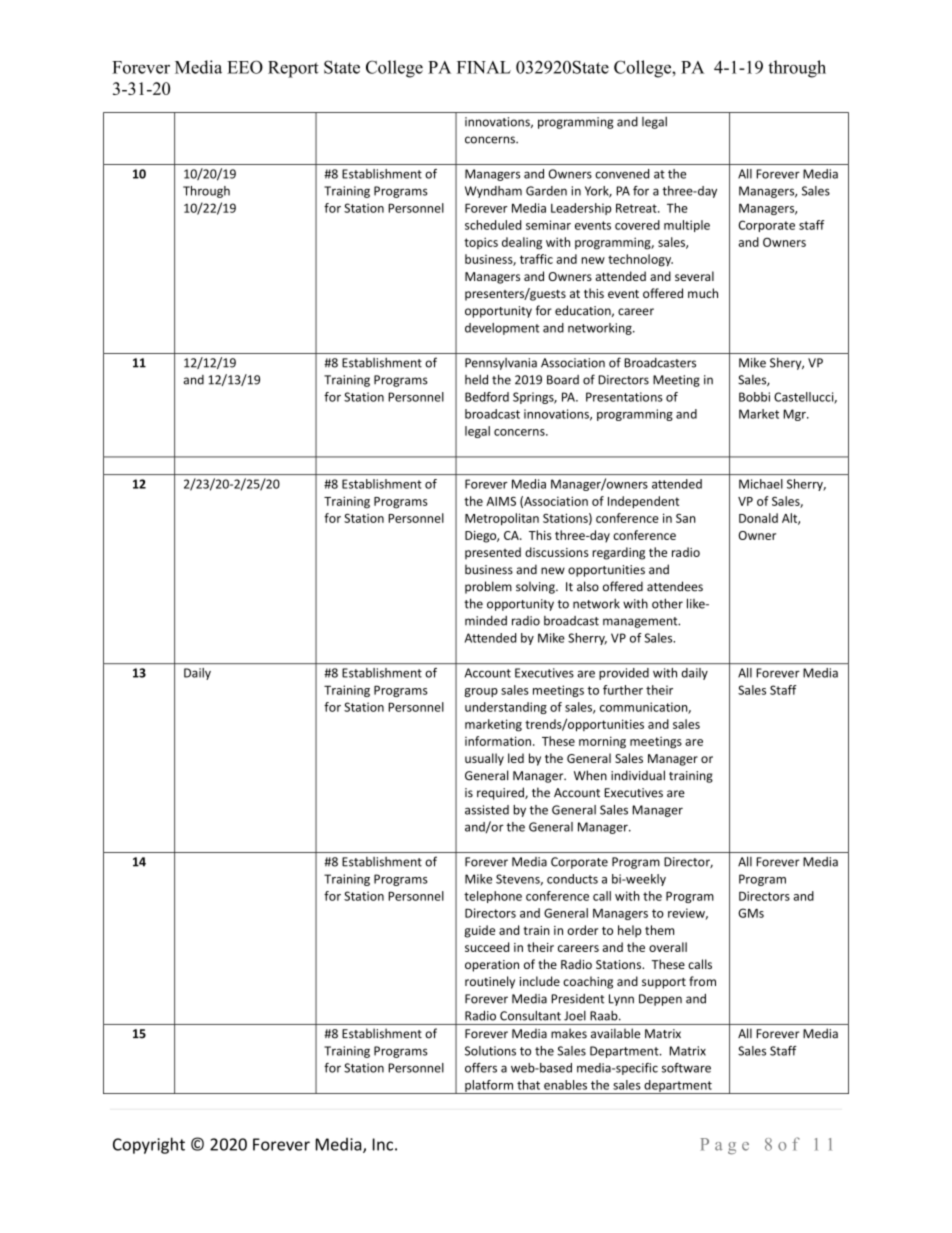 The width and height of the screenshot is (952, 1233). I want to click on presented, so click(493, 553).
